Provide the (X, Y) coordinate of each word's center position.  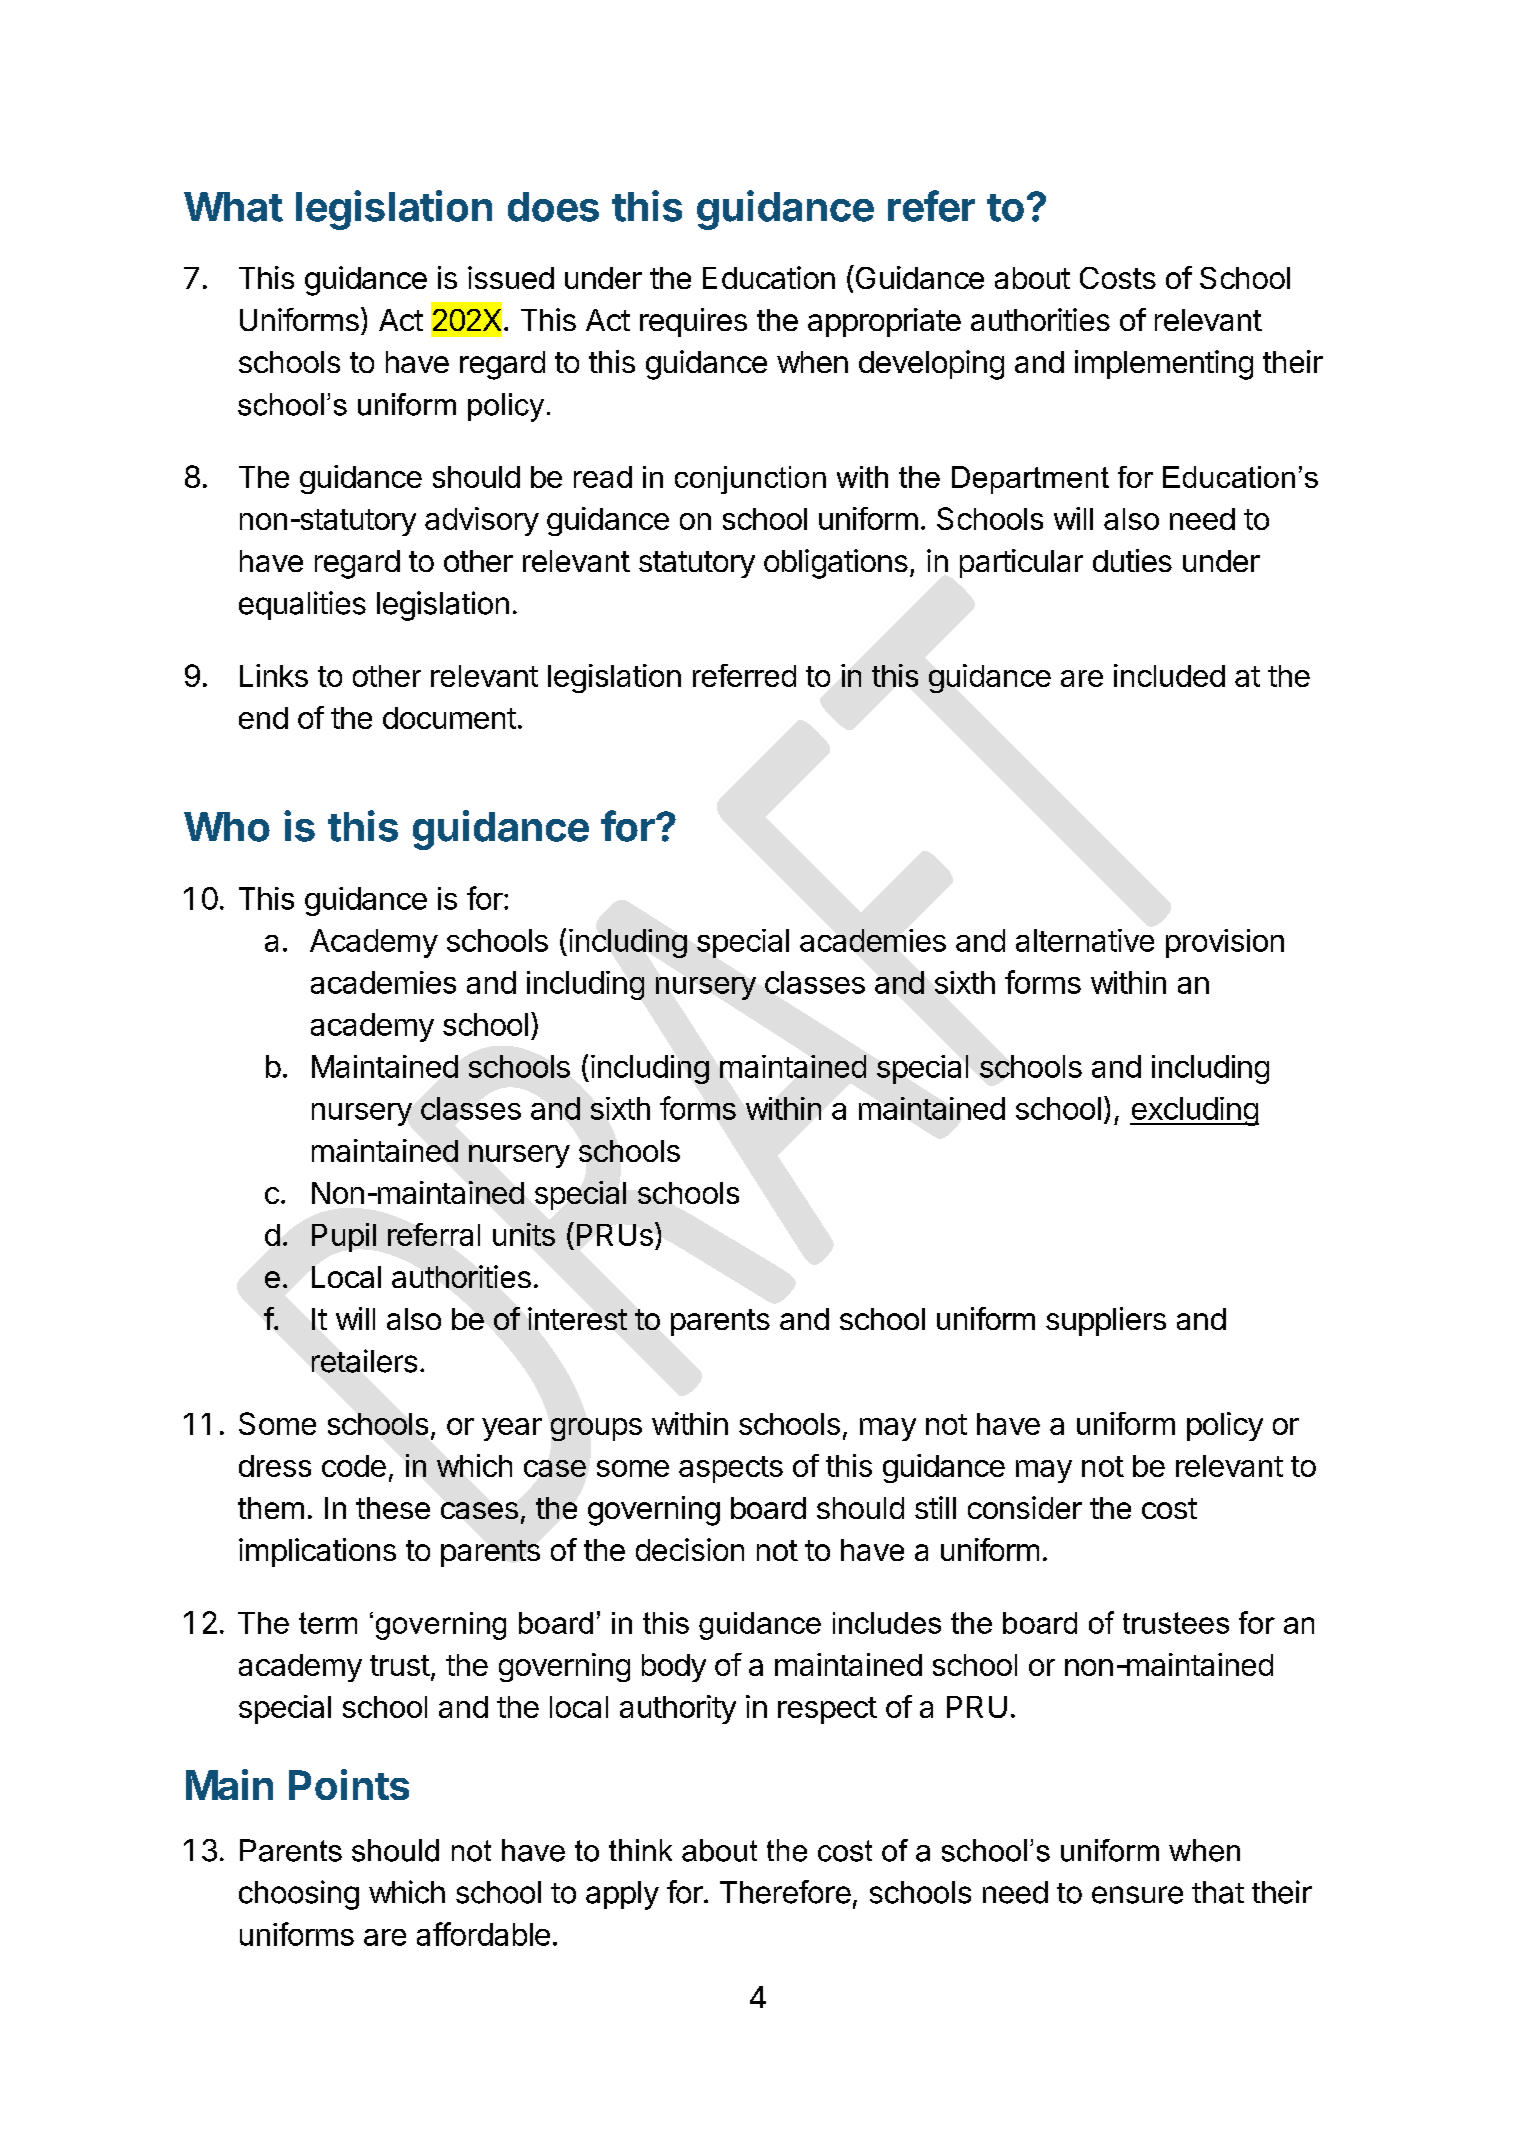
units (524, 1234)
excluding (1194, 1111)
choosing (299, 1895)
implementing (1164, 365)
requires (693, 322)
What (233, 207)
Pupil (344, 1237)
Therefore (785, 1892)
